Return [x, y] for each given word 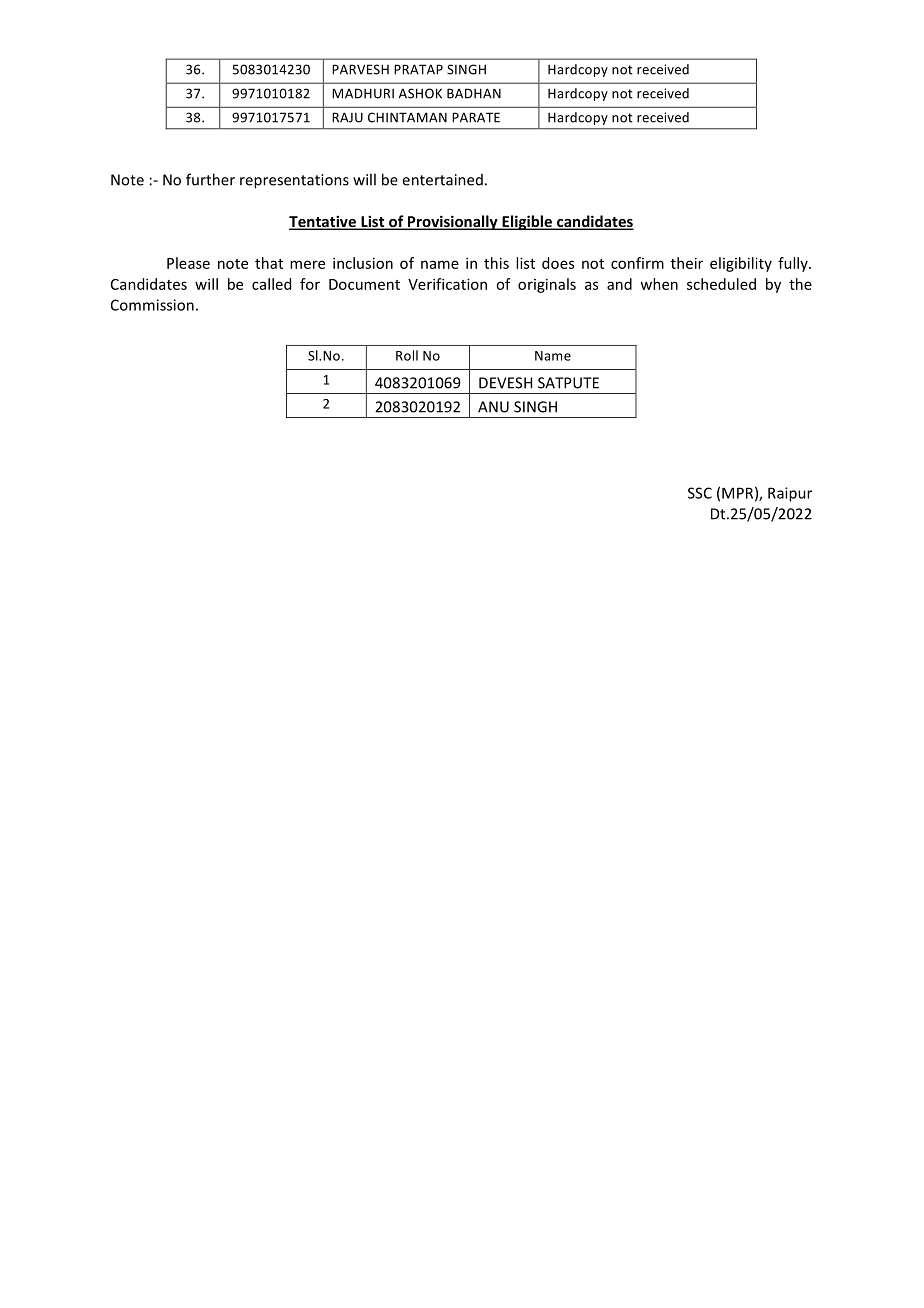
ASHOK [420, 93]
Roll [407, 355]
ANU [493, 407]
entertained [442, 180]
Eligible [527, 222]
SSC [700, 493]
